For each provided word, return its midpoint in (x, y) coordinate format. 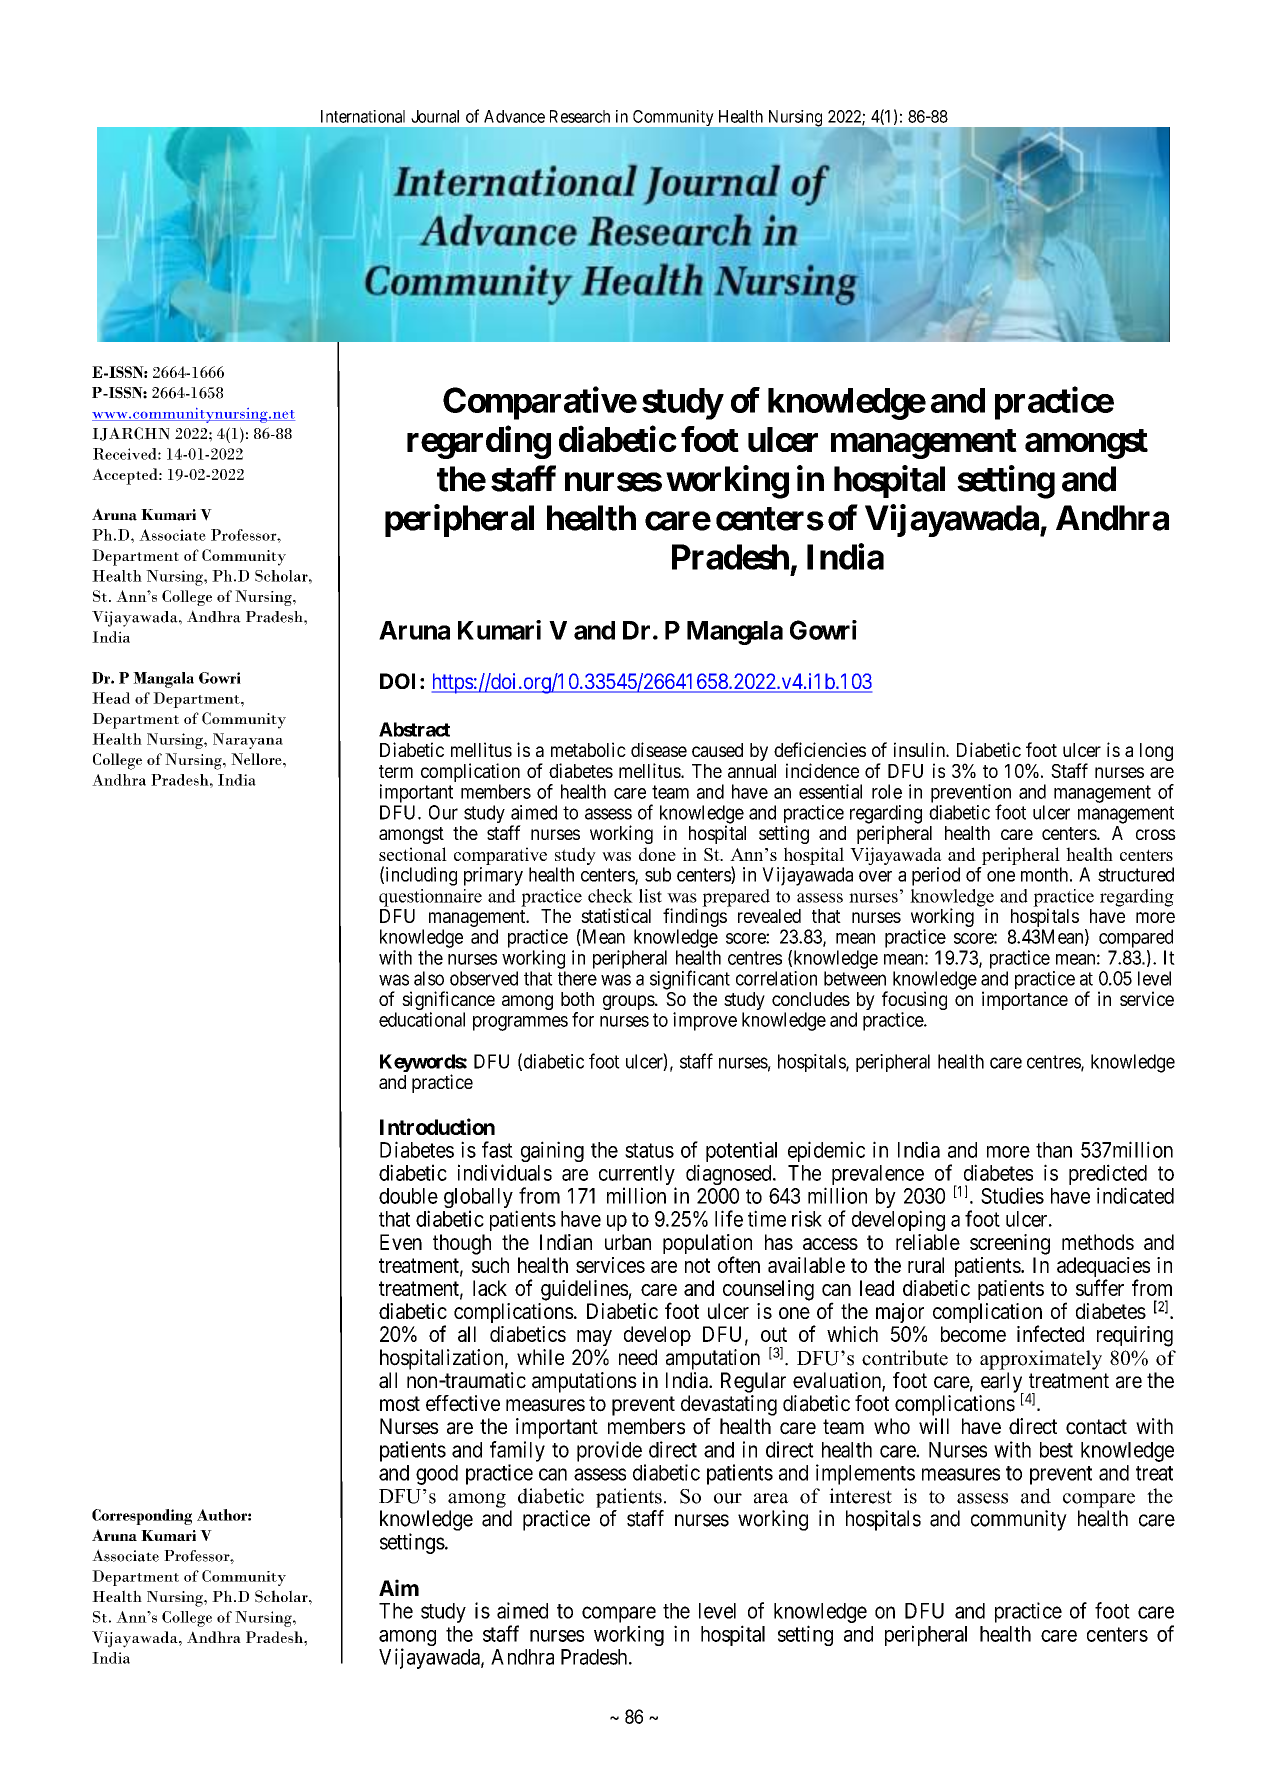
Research (580, 116)
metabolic (588, 749)
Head (111, 698)
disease (659, 749)
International (363, 116)
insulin (920, 749)
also (429, 978)
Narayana (248, 741)
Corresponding (142, 1517)
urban (628, 1242)
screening (1010, 1244)
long (1156, 752)
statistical (616, 915)
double (408, 1196)
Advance (514, 116)
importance (1025, 1000)
